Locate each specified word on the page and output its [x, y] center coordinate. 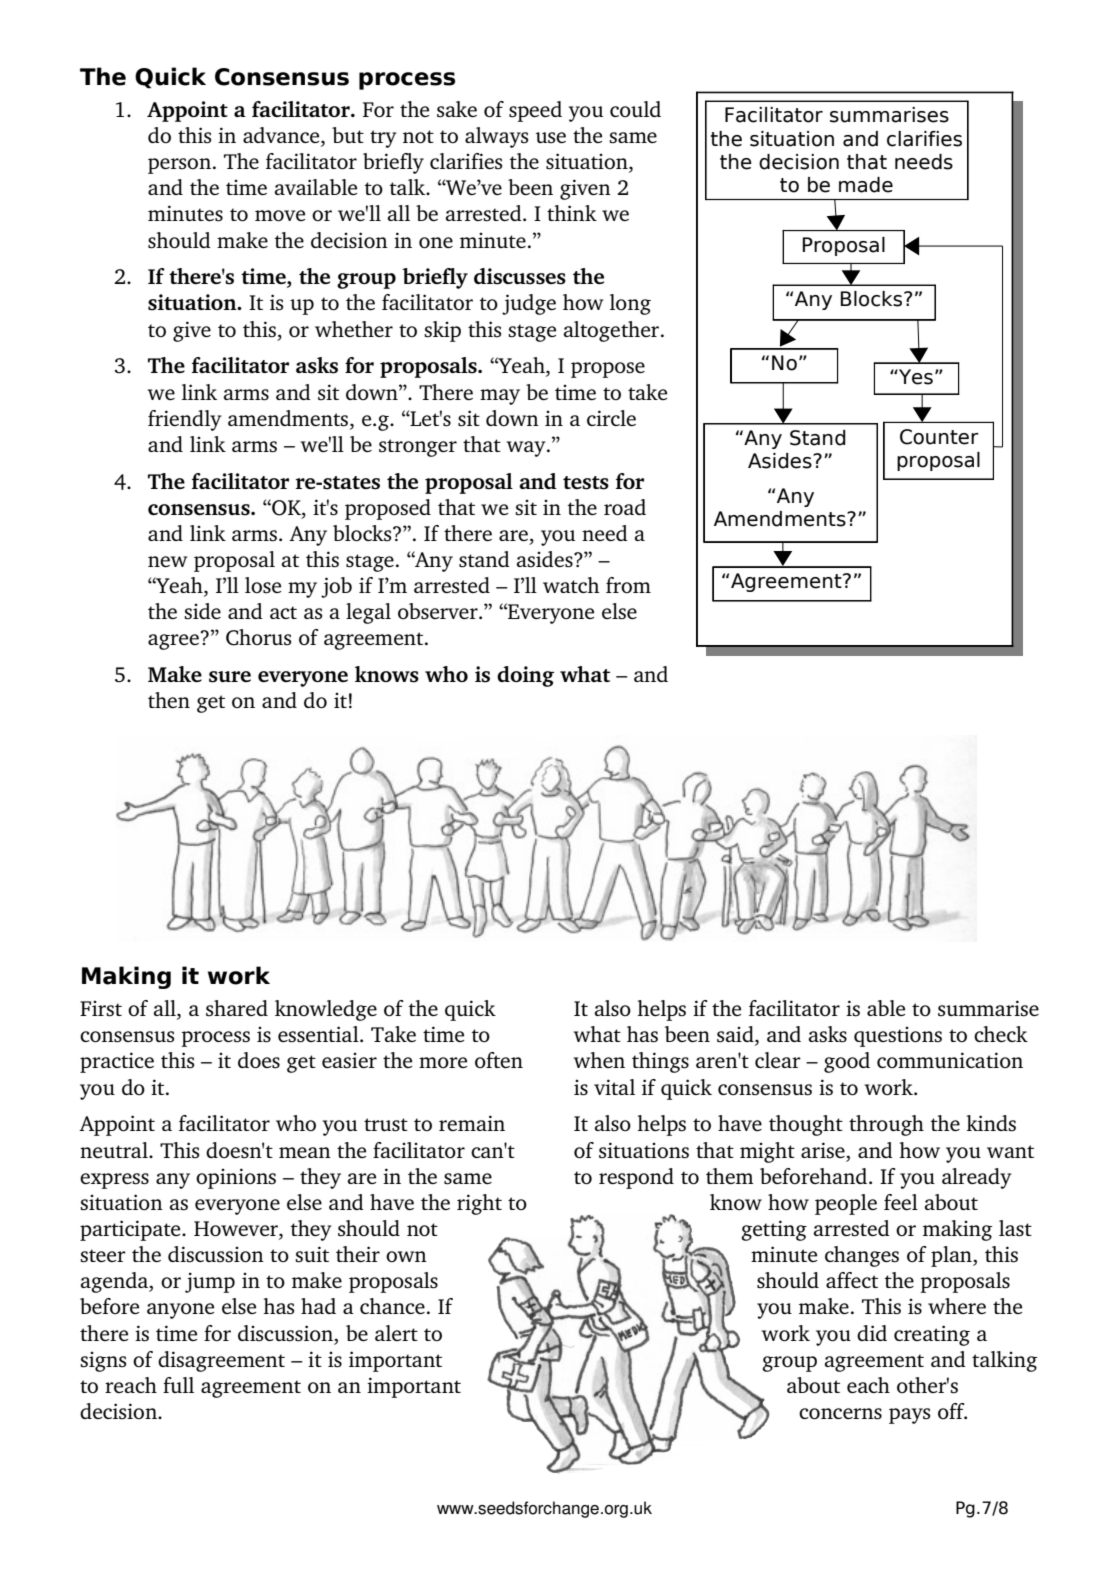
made [866, 185]
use [551, 138]
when [599, 1060]
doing [525, 676]
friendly [185, 420]
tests [586, 483]
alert [396, 1333]
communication [950, 1060]
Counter [939, 437]
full [178, 1385]
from [628, 585]
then [169, 700]
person [181, 166]
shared [237, 1008]
